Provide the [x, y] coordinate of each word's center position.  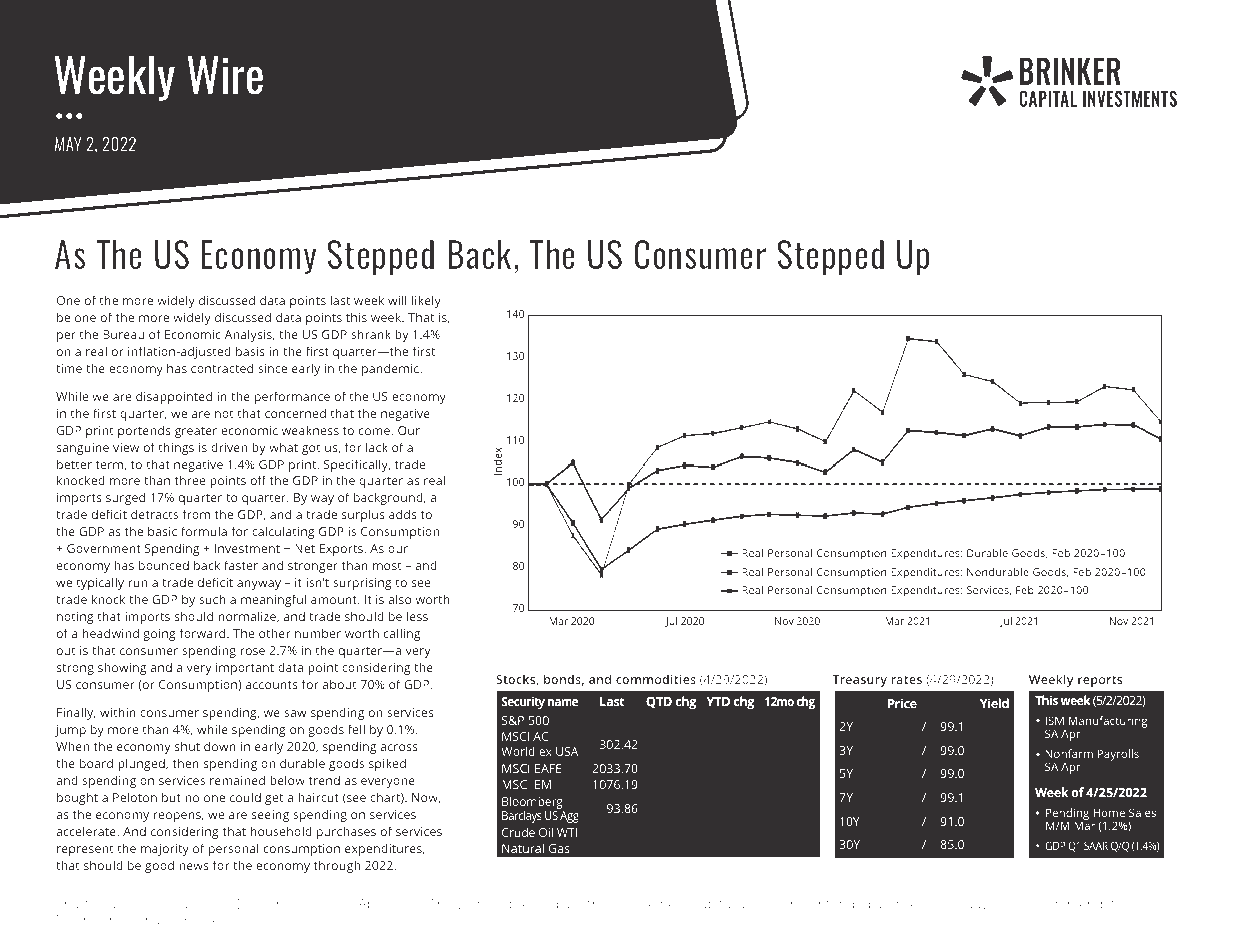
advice [985, 904]
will [397, 300]
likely [426, 301]
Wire [225, 75]
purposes [197, 922]
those [605, 903]
